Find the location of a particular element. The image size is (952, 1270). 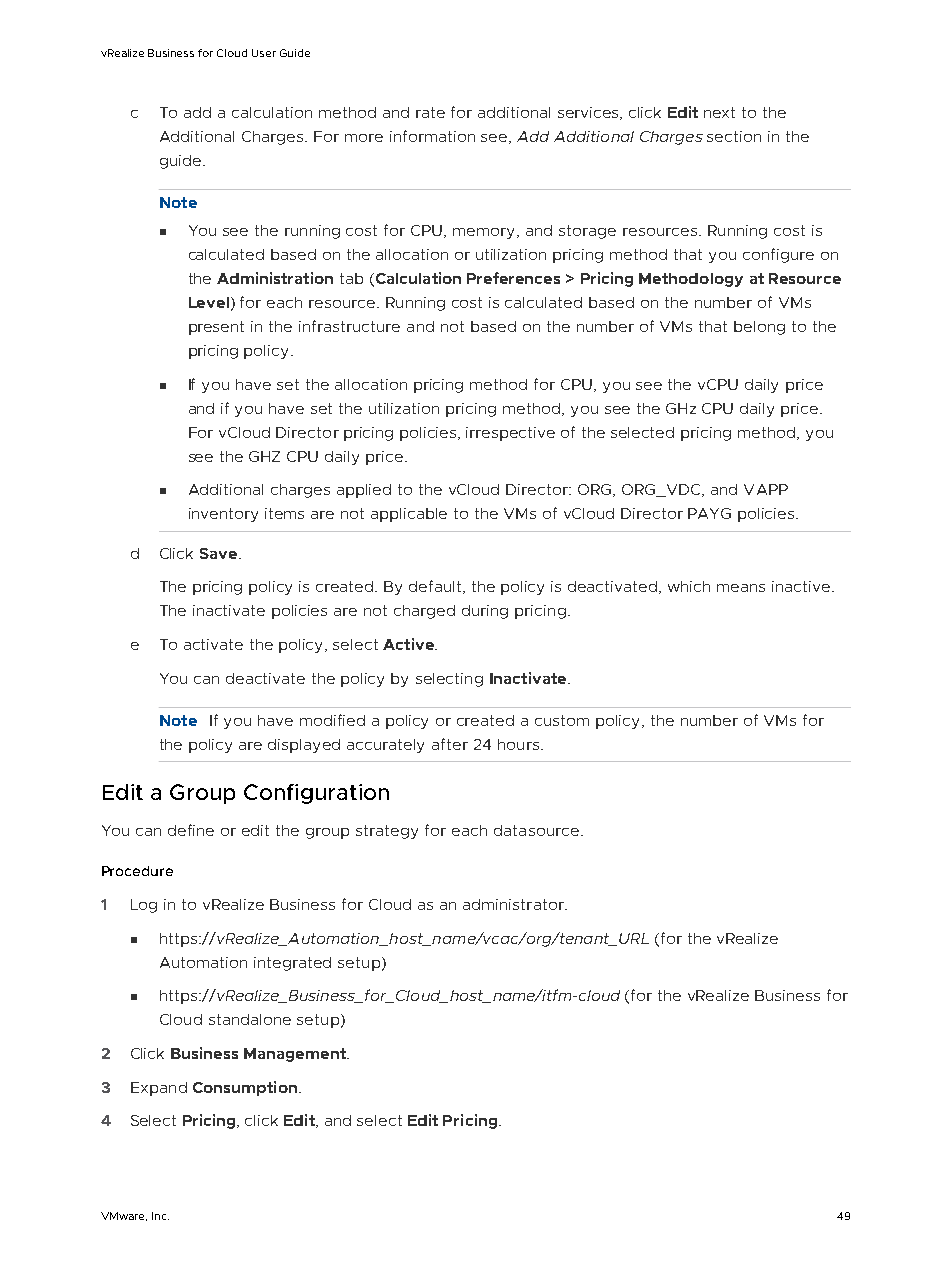

User is located at coordinates (264, 53).
